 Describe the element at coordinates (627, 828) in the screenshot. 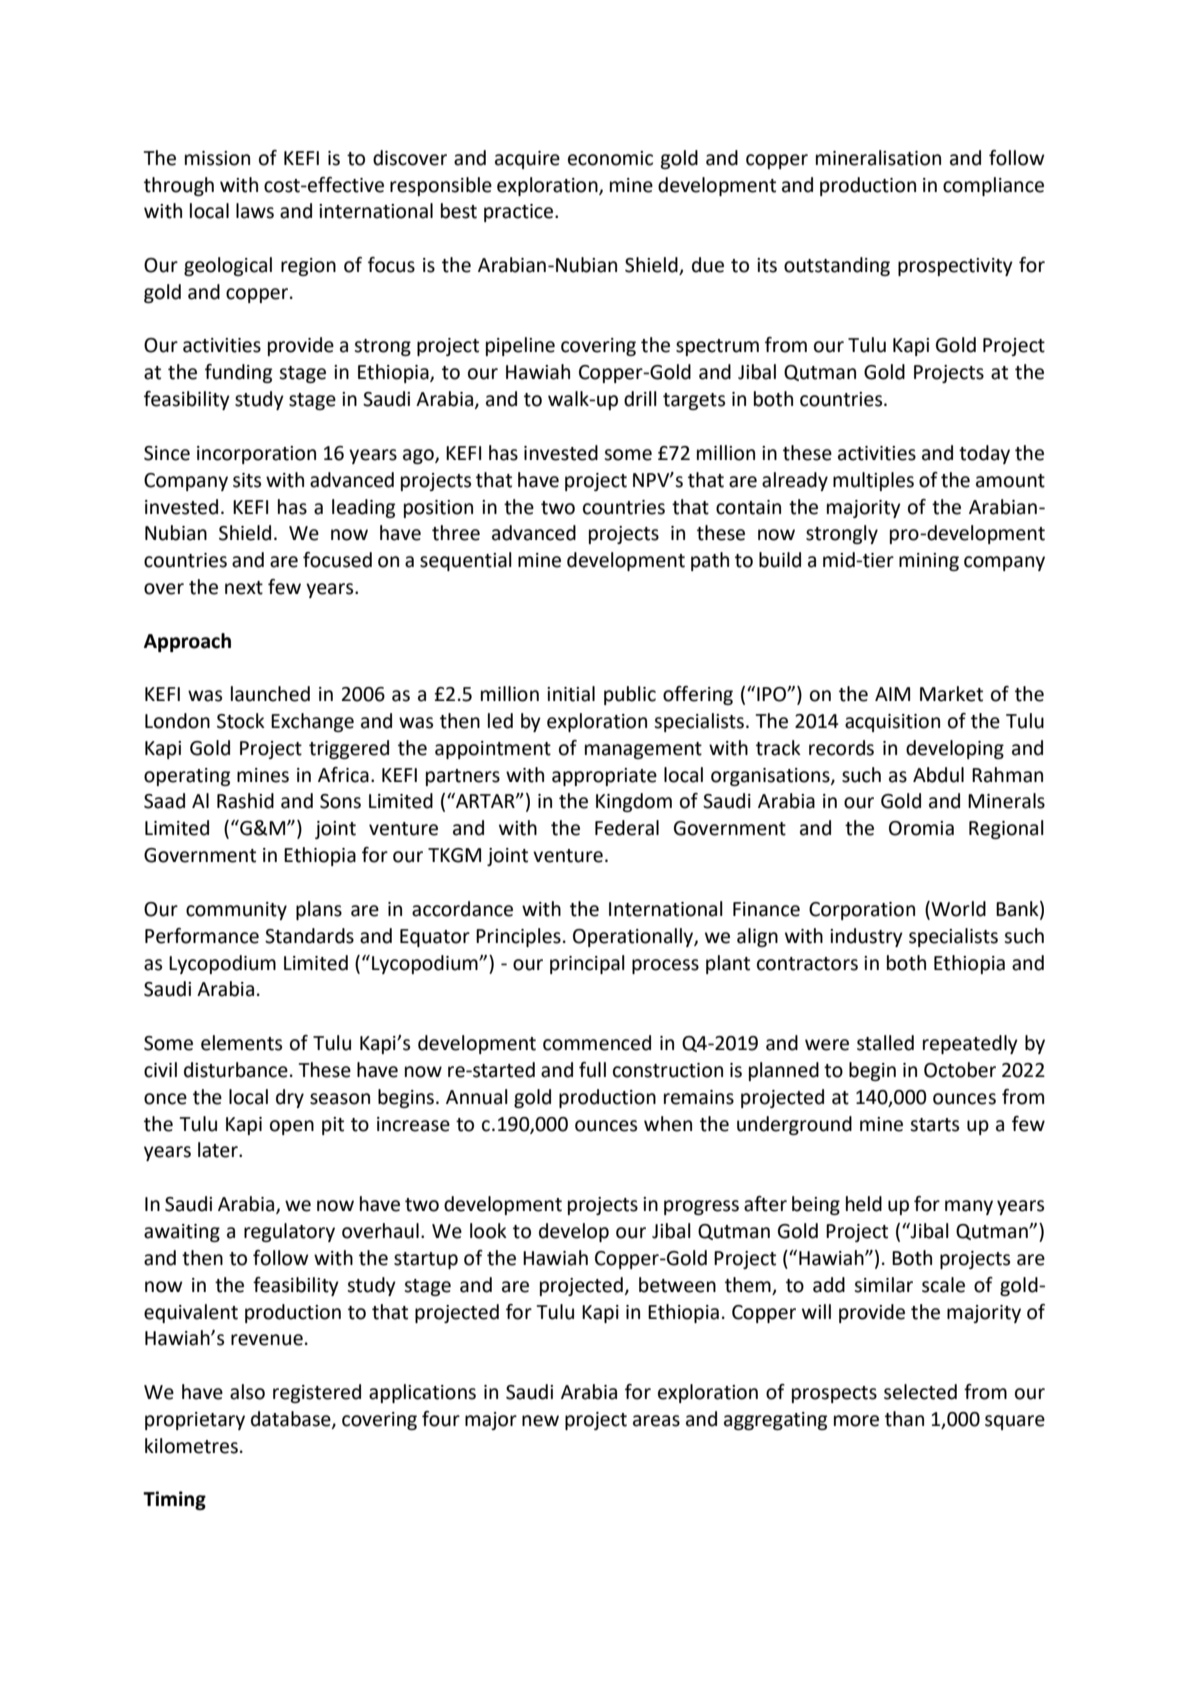

I see `Federal` at that location.
